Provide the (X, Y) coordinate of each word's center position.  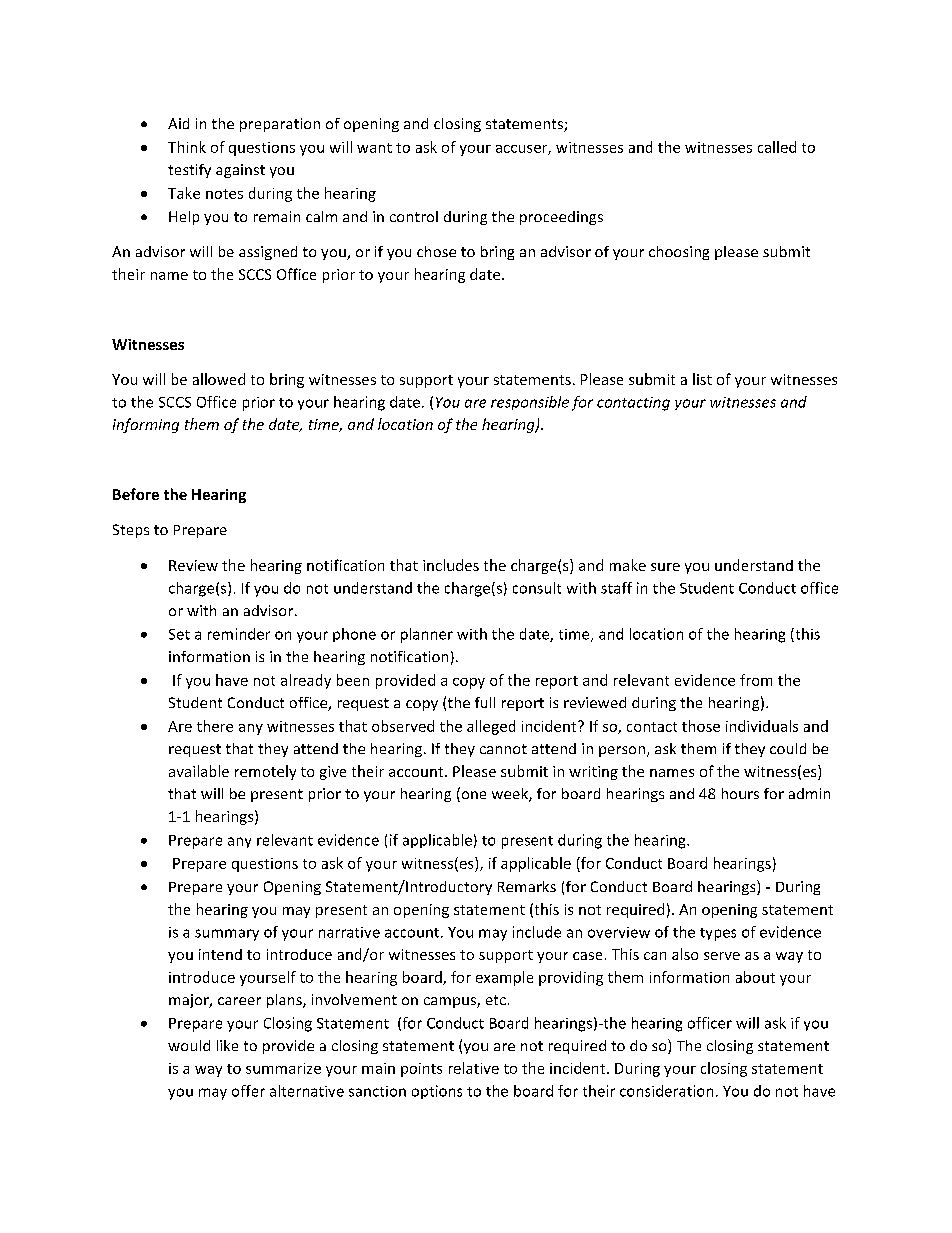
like (227, 1045)
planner (427, 635)
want (374, 148)
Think (187, 147)
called (777, 147)
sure (665, 567)
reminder (239, 634)
